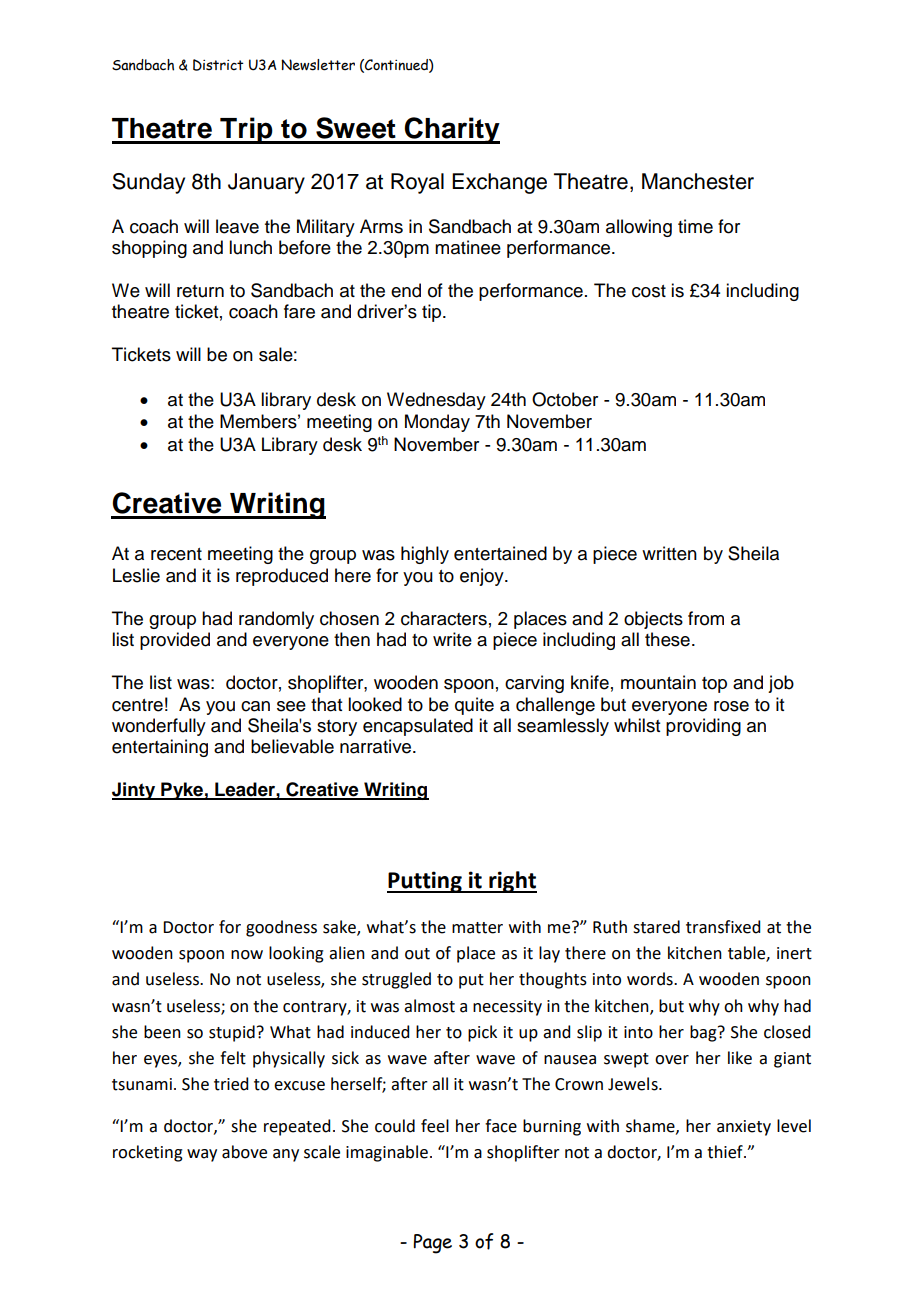  I want to click on District, so click(218, 65).
